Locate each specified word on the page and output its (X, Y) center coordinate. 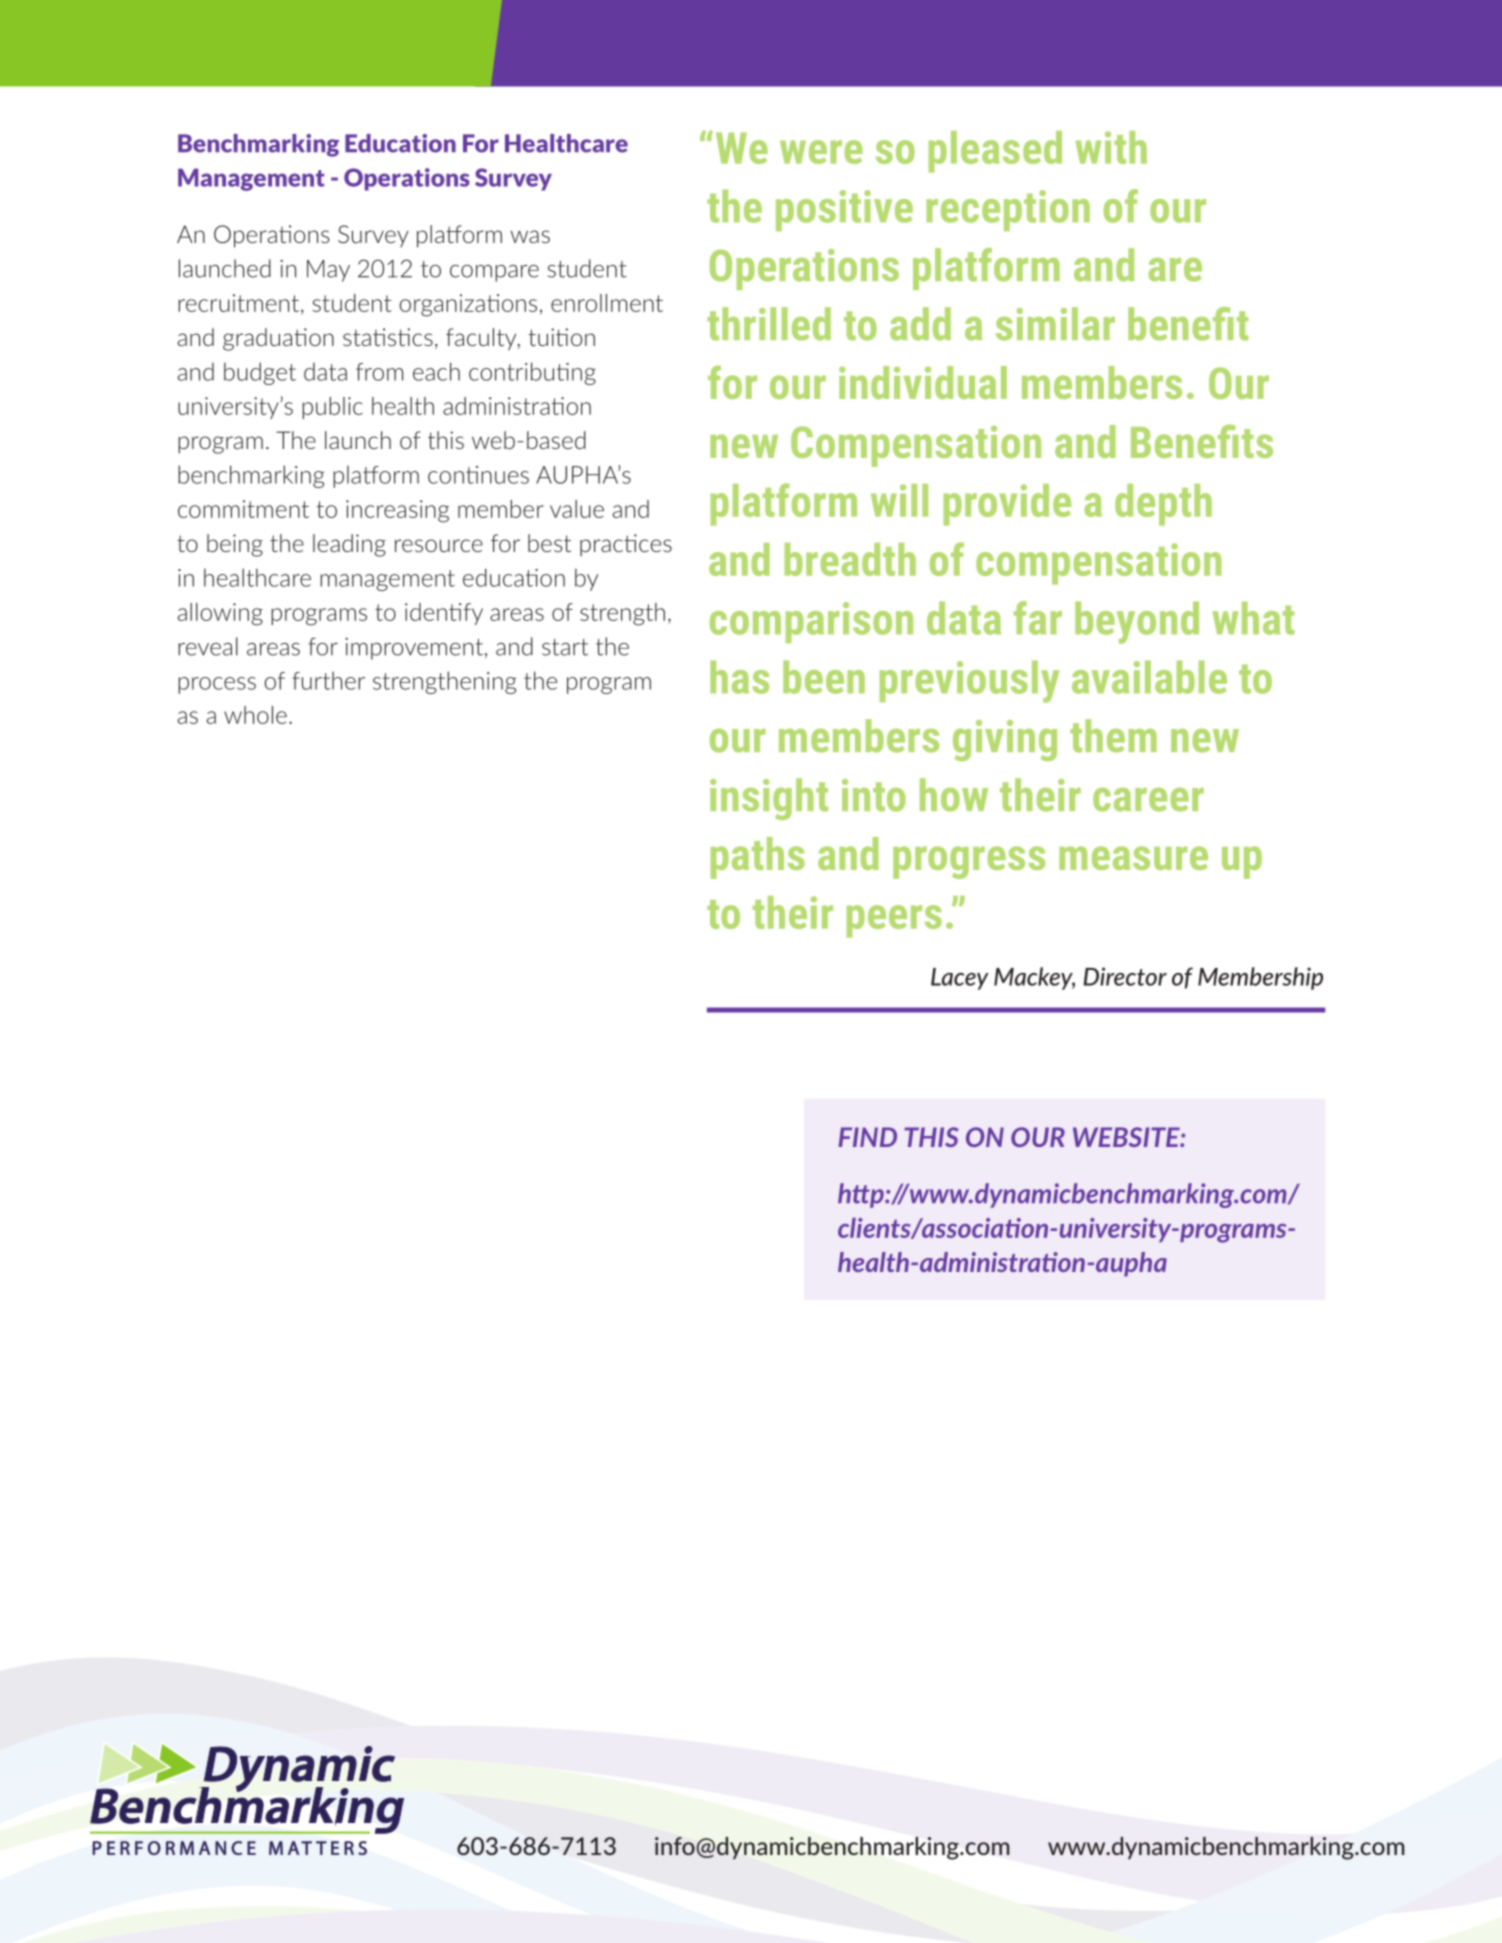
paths (758, 858)
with (1111, 147)
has (739, 677)
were (821, 152)
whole (255, 715)
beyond (1137, 622)
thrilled (769, 324)
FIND (867, 1137)
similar (1055, 324)
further (328, 680)
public (332, 408)
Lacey (960, 979)
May (328, 271)
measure (1133, 858)
